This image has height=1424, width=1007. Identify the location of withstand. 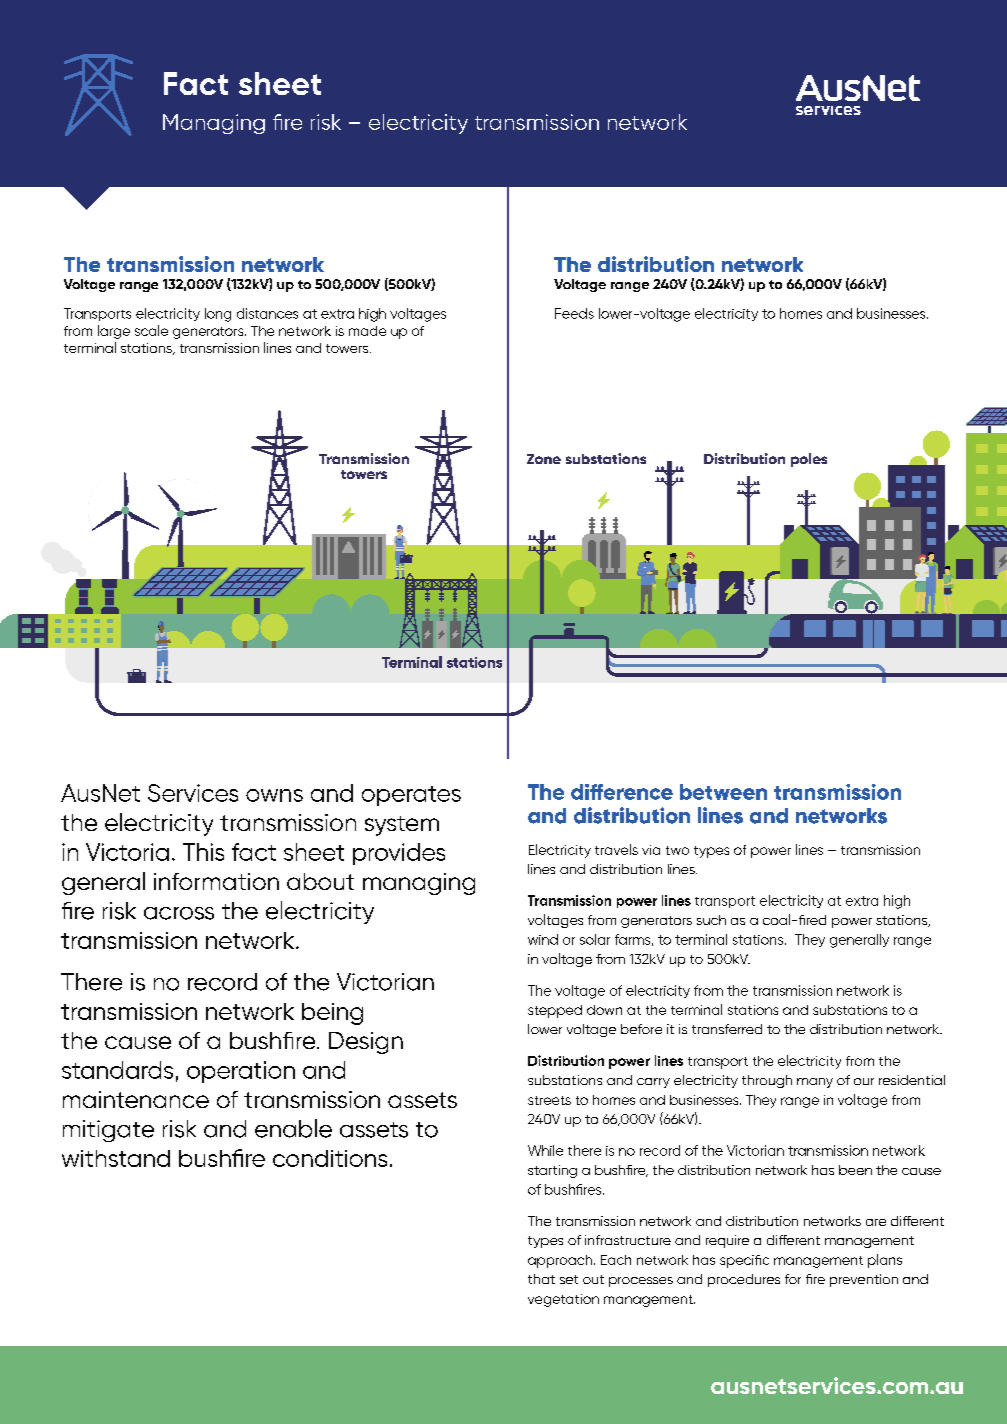
(116, 1158).
